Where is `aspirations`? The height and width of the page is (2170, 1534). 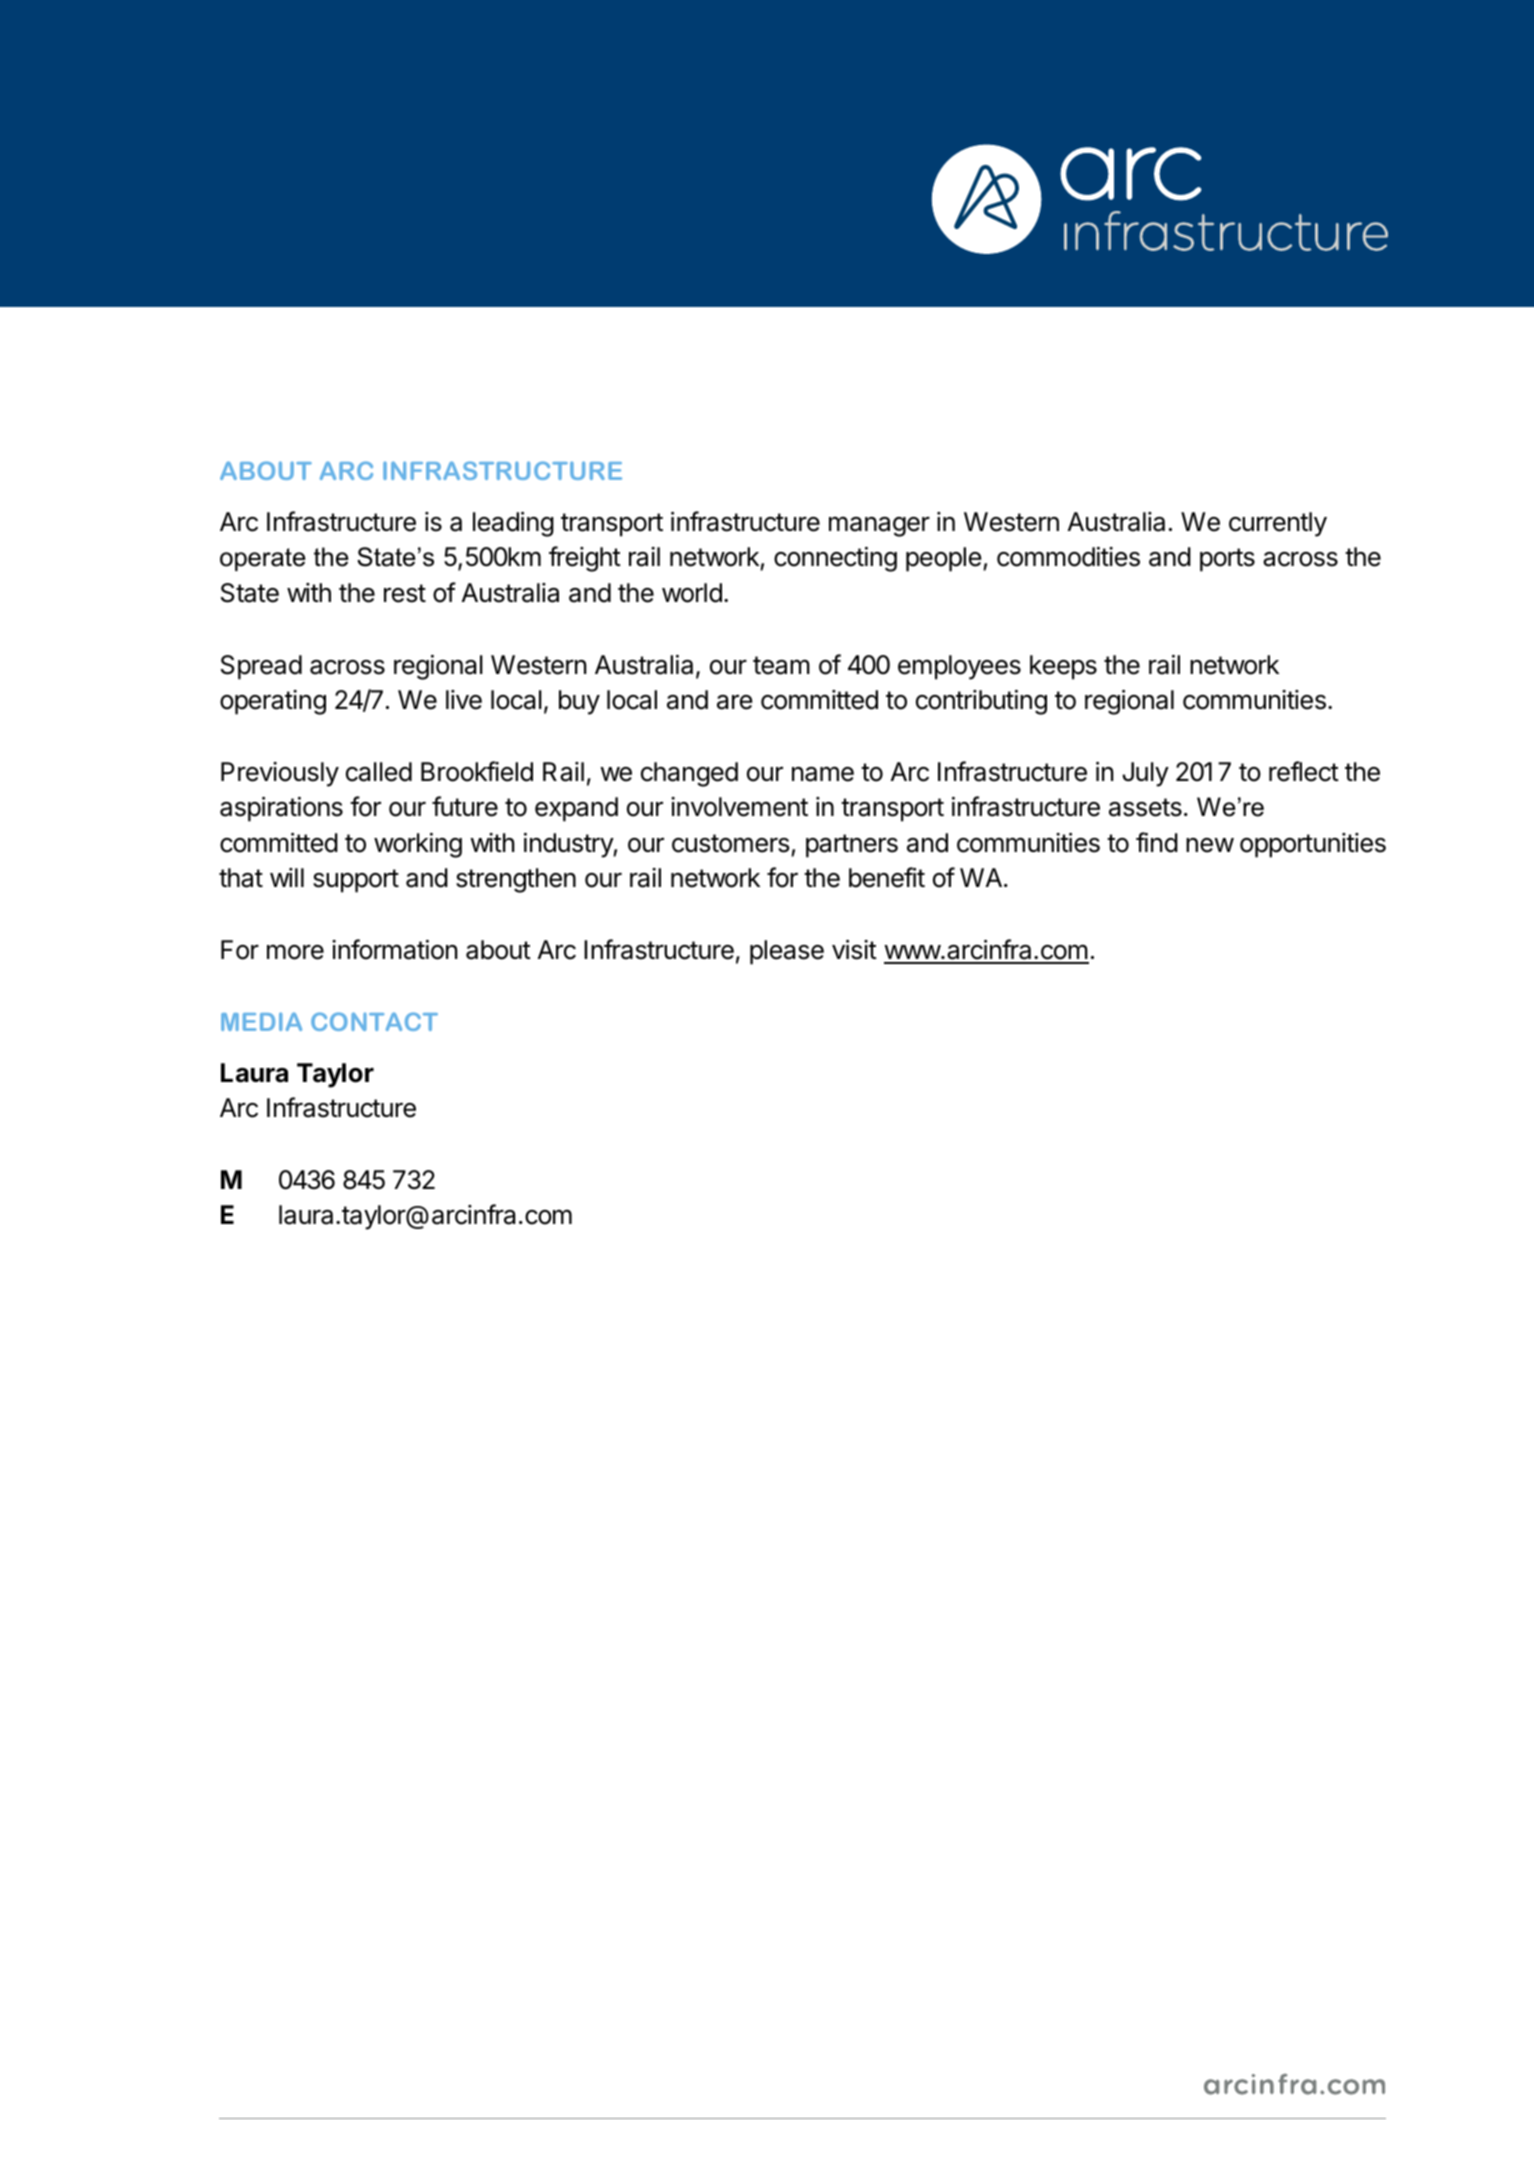 aspirations is located at coordinates (281, 809).
